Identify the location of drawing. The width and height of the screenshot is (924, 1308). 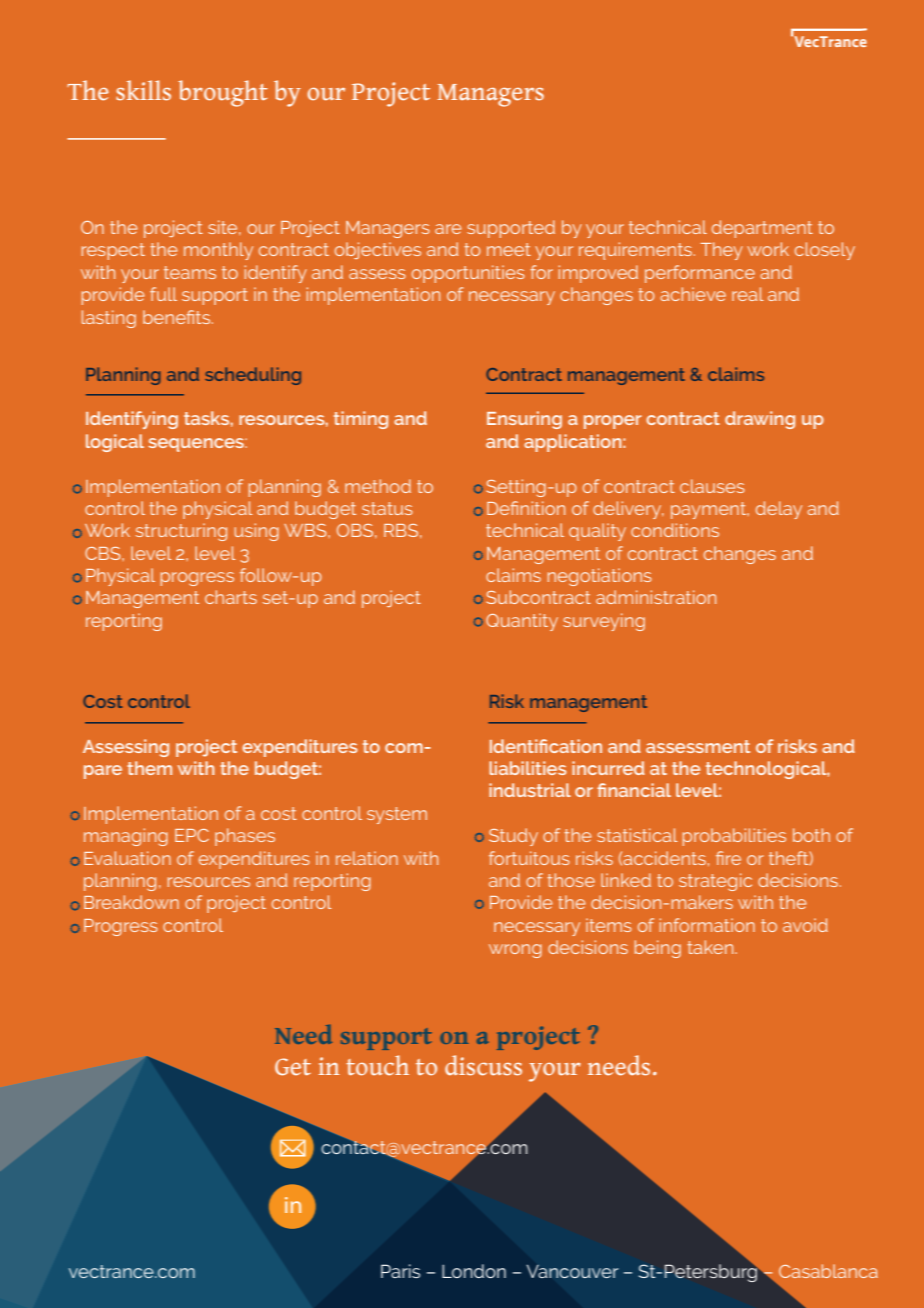
(760, 420).
